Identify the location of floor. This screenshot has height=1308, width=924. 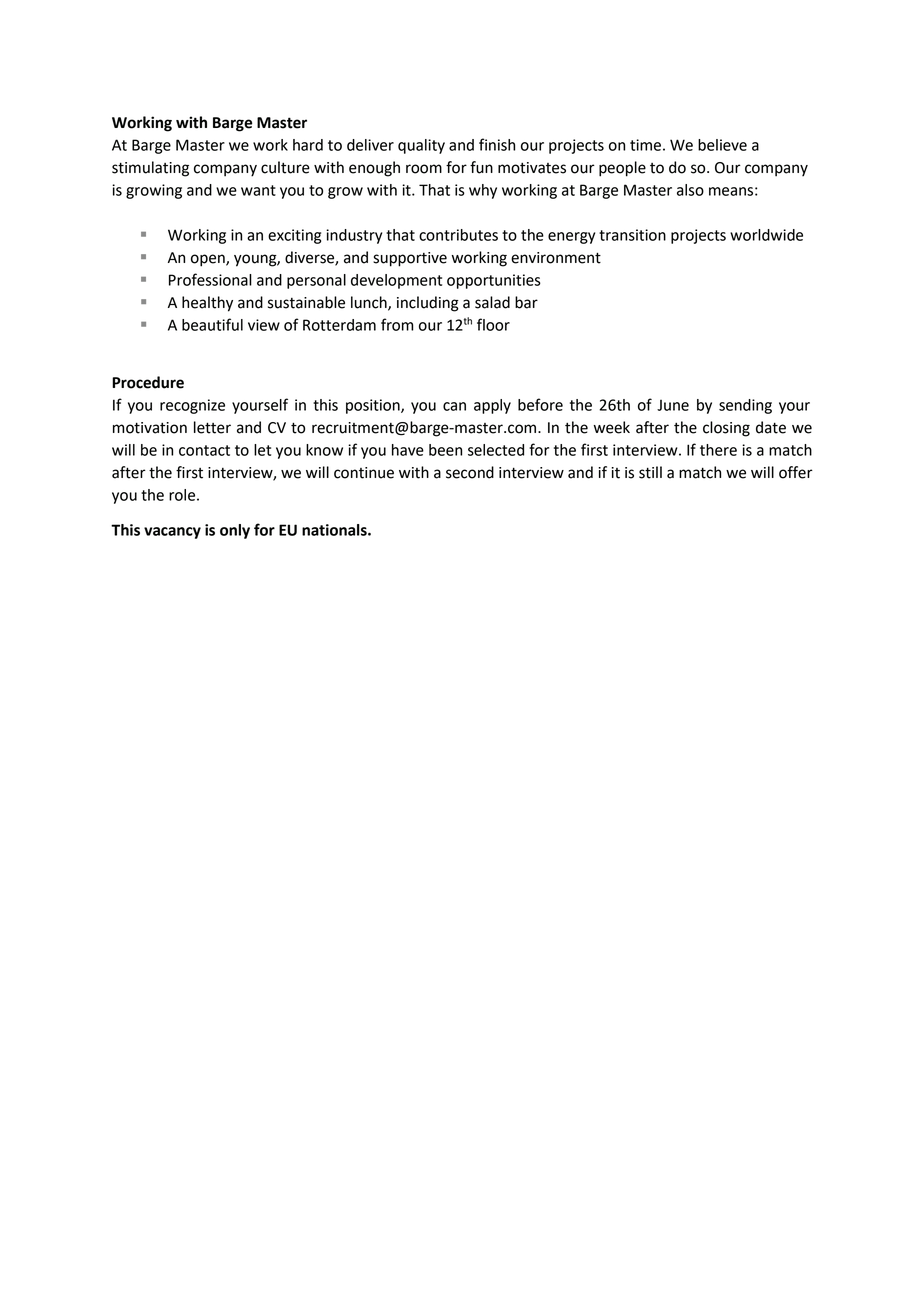
(493, 324).
